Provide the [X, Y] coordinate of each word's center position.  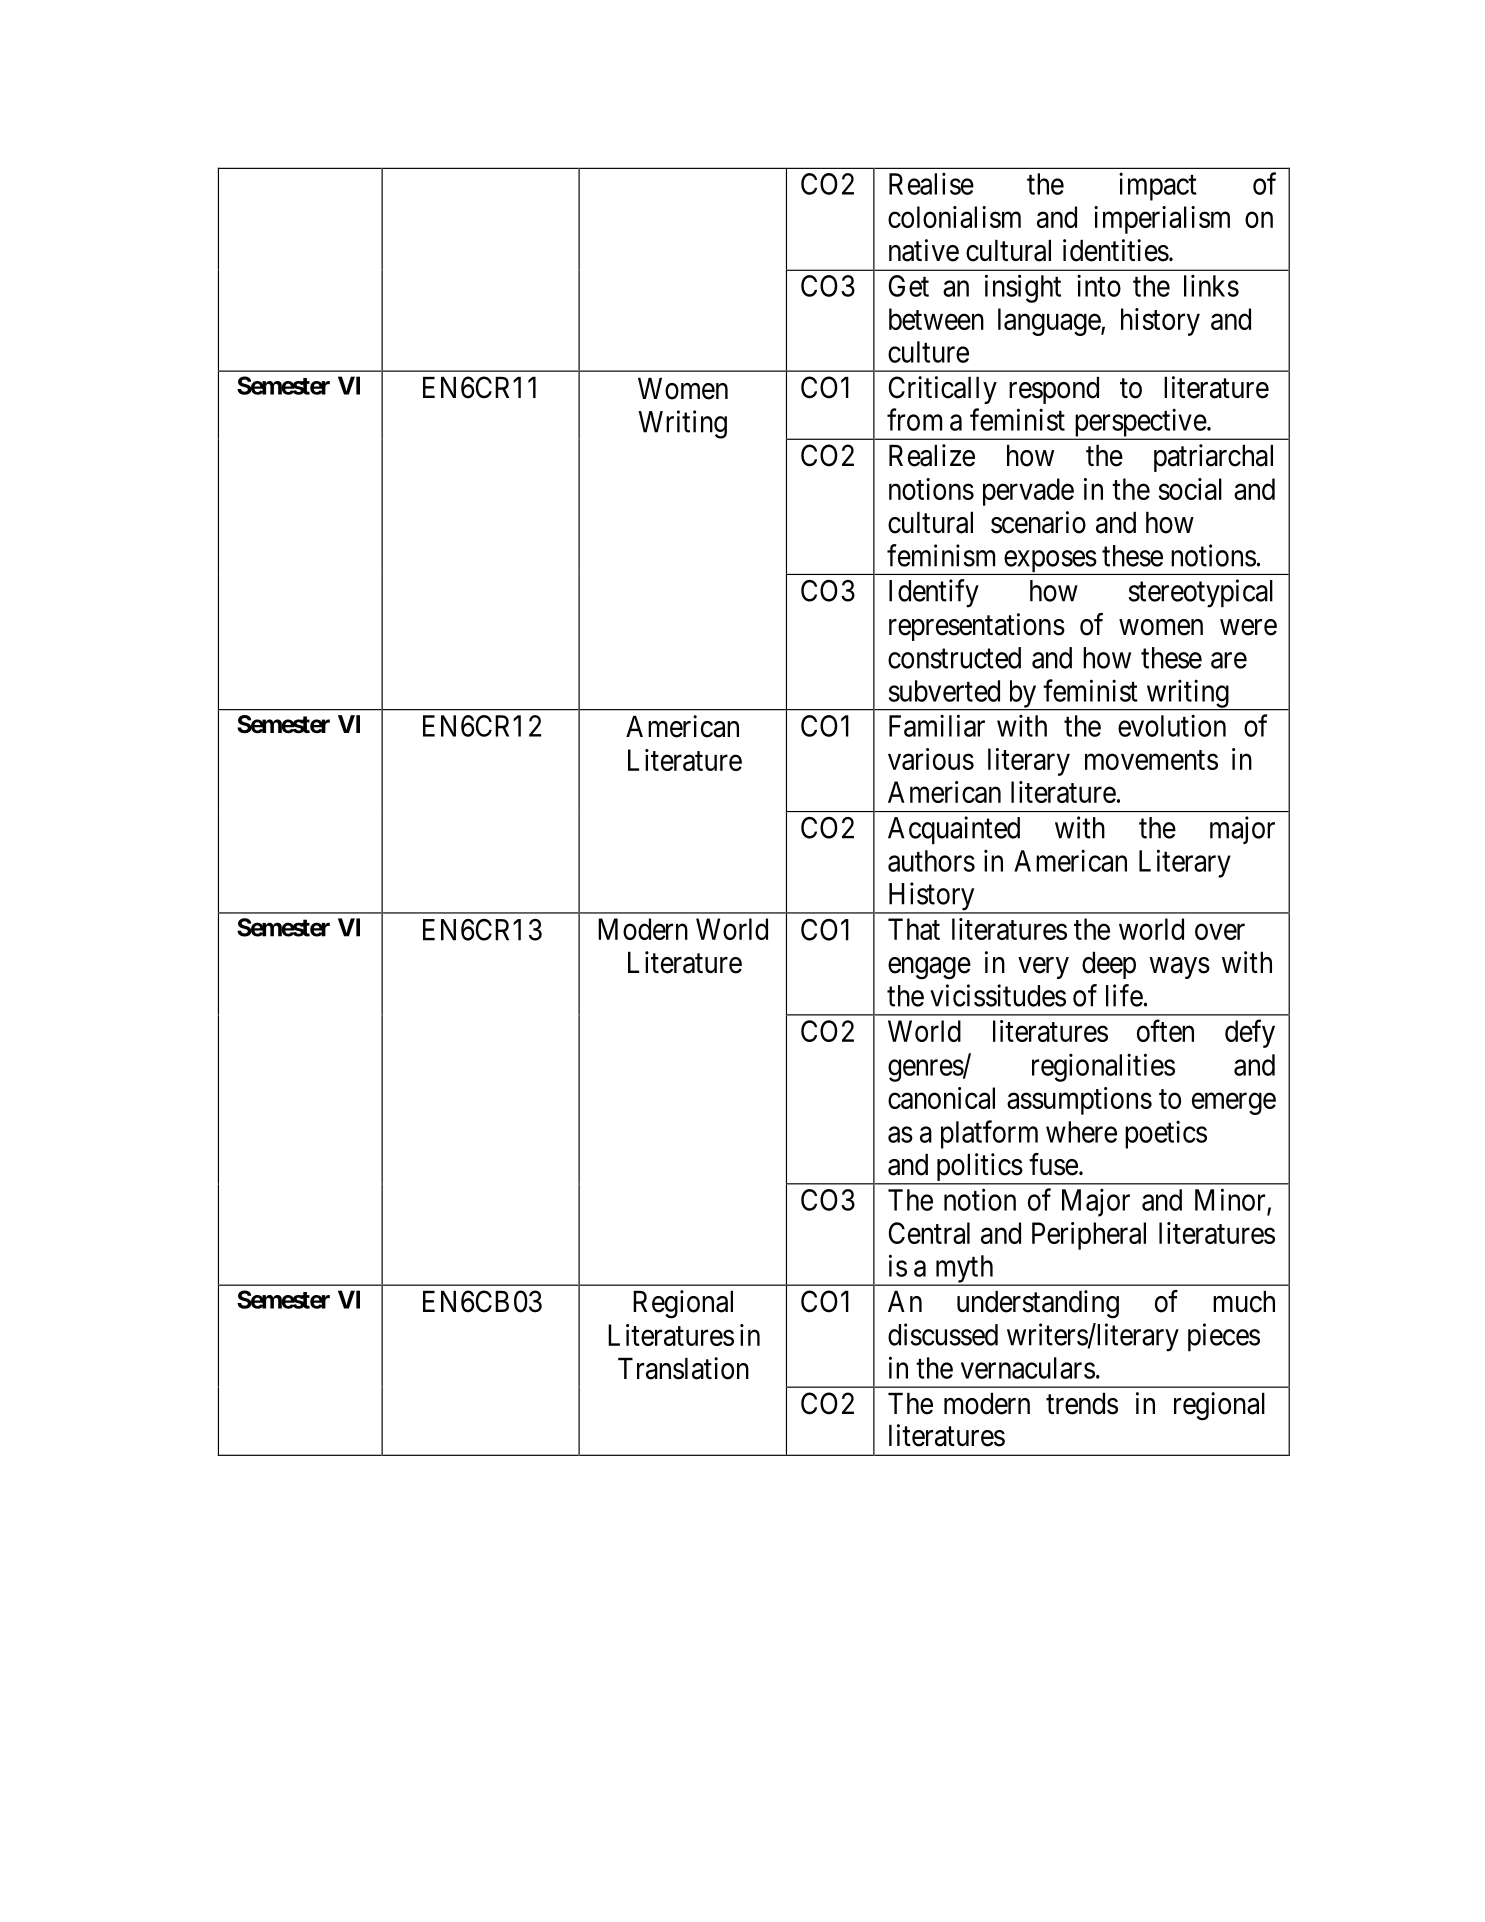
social [1190, 489]
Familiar [937, 725]
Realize [932, 455]
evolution [1172, 725]
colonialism [954, 217]
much [1244, 1302]
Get [909, 286]
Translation [683, 1368]
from [914, 419]
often [1165, 1030]
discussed [943, 1334]
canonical [941, 1098]
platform [989, 1134]
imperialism [1162, 220]
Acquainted [954, 830]
